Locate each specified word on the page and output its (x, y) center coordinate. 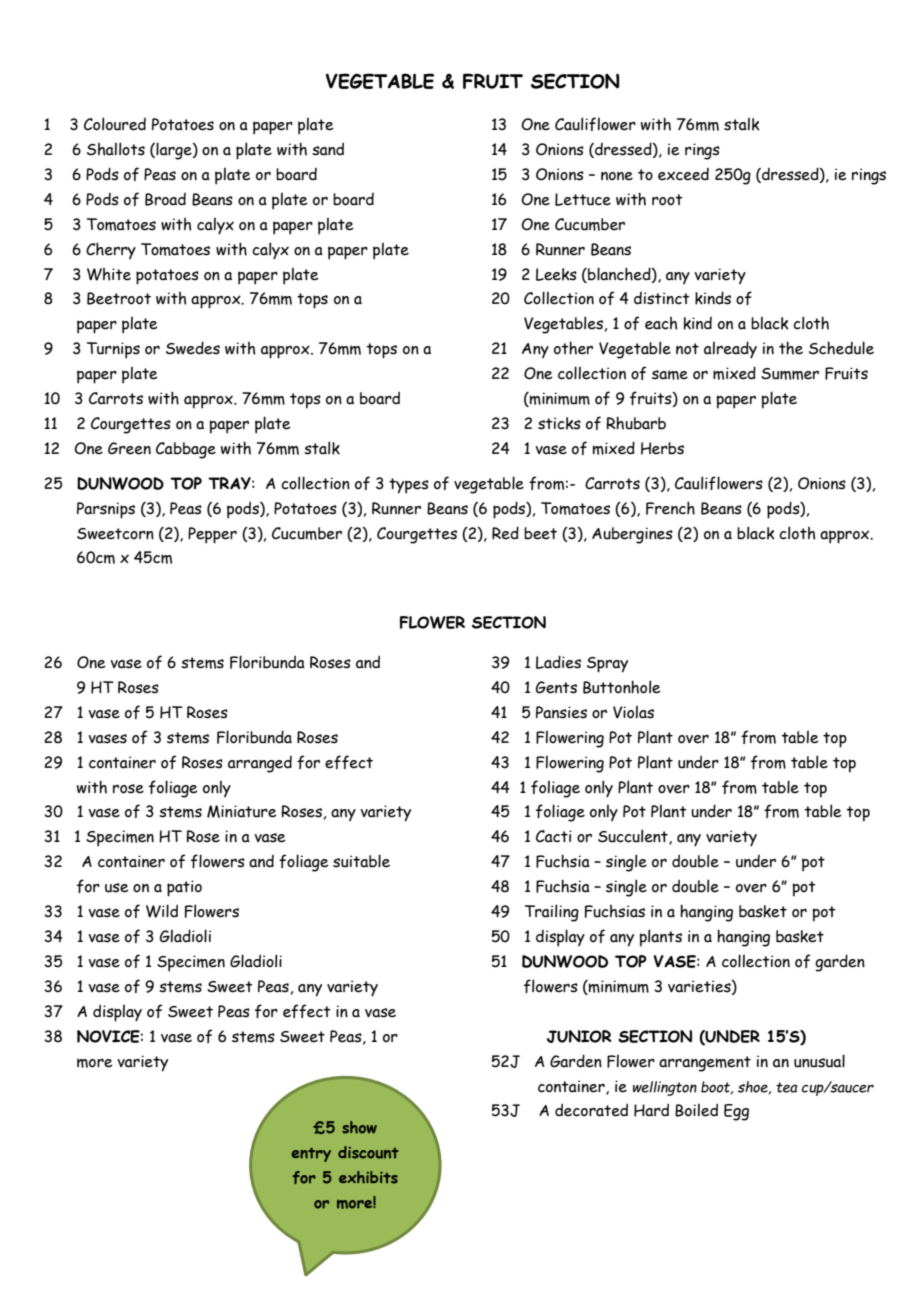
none (617, 176)
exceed (683, 174)
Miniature (242, 811)
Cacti (554, 836)
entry (311, 1155)
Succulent (634, 837)
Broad (165, 199)
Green (129, 448)
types (409, 486)
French (670, 508)
